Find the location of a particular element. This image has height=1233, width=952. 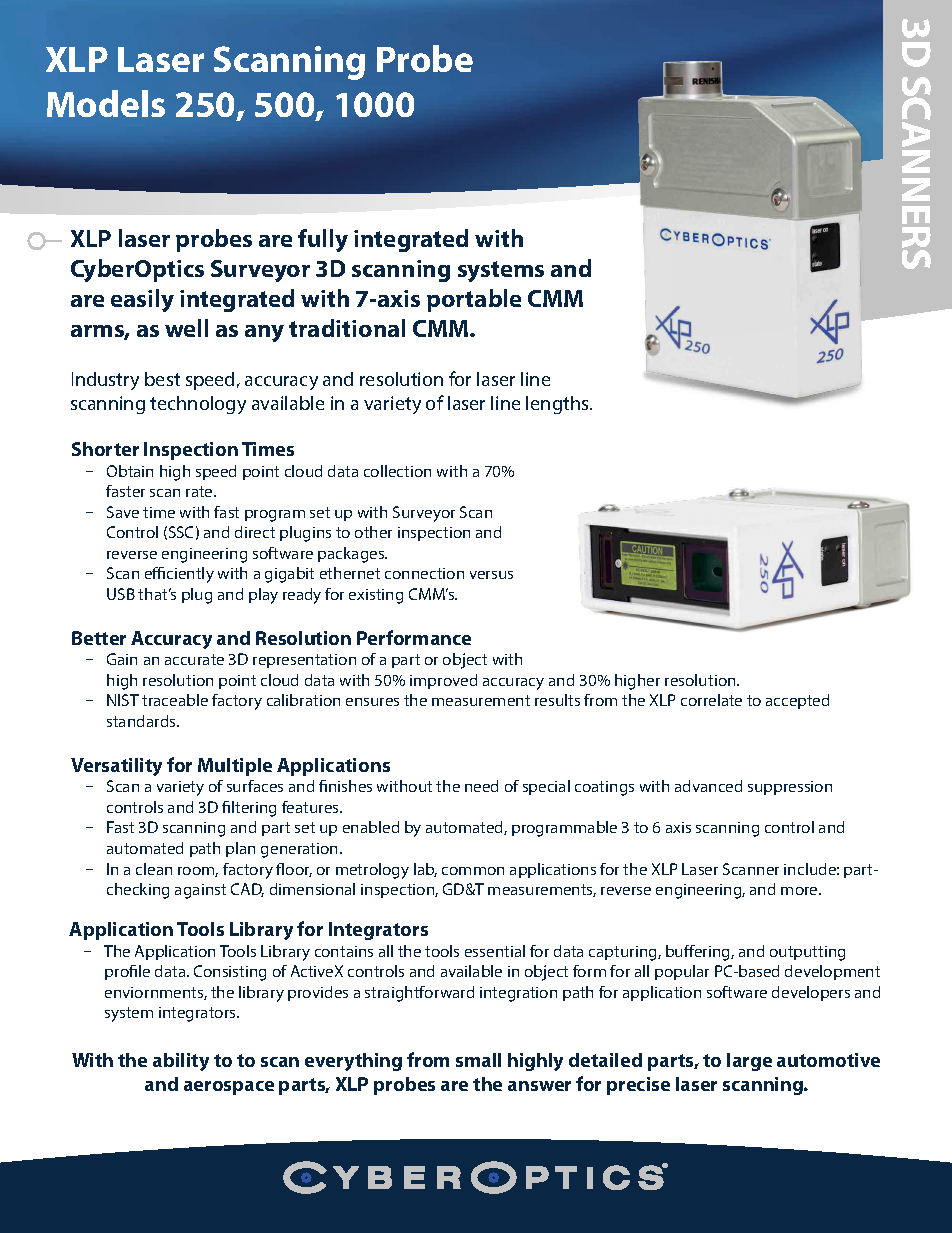

fully is located at coordinates (323, 240).
